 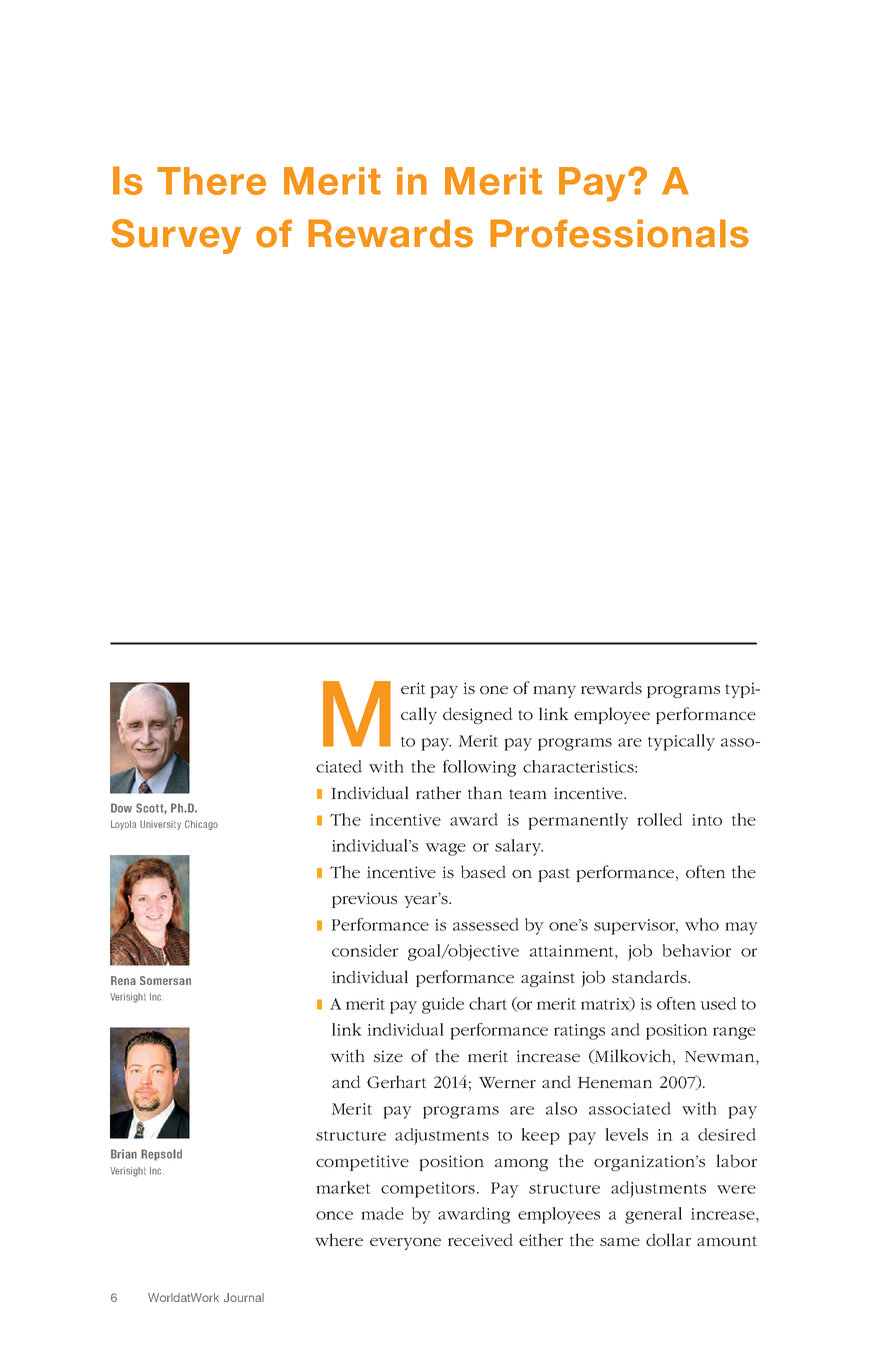 I want to click on Survey, so click(x=176, y=236).
